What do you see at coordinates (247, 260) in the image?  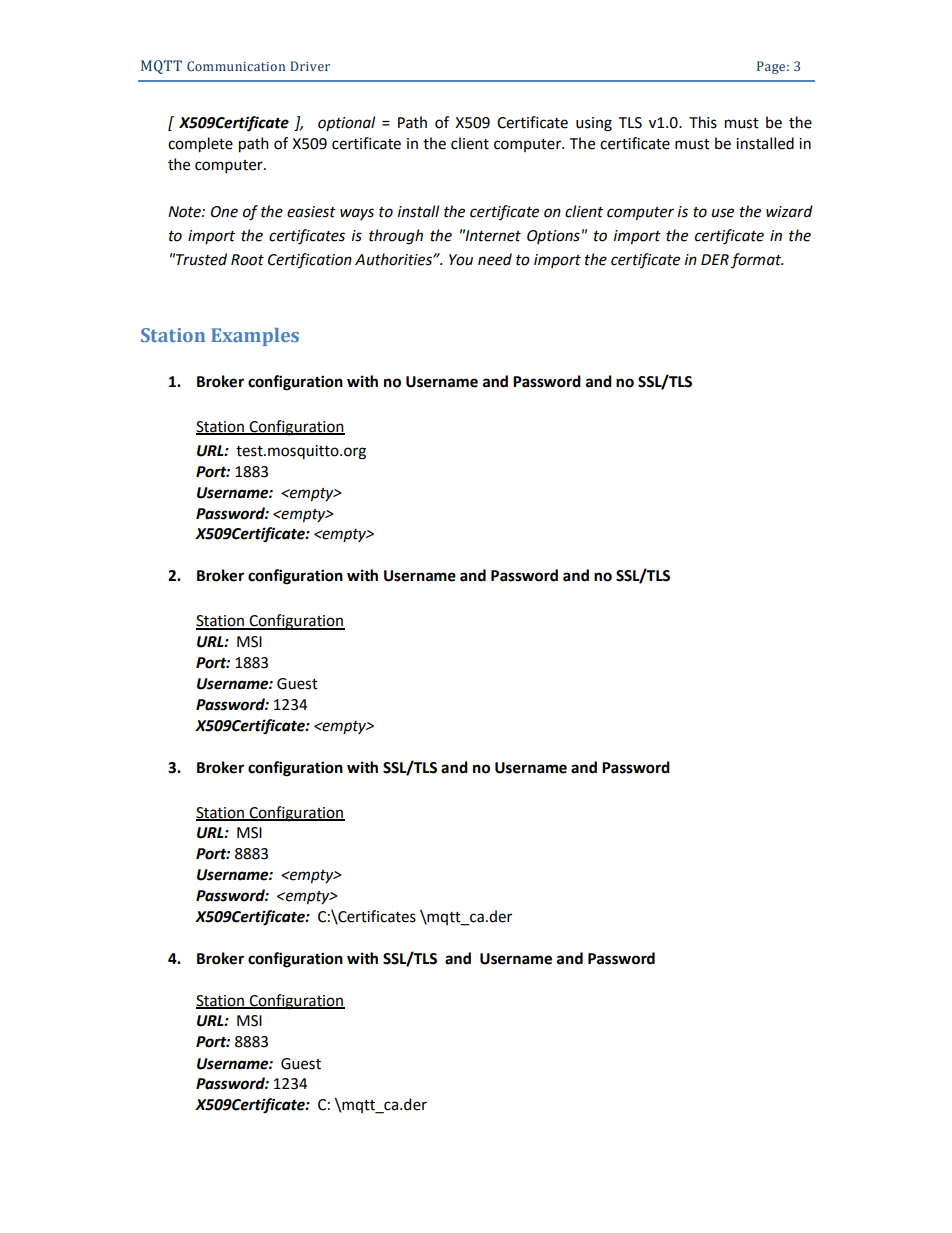 I see `Root` at bounding box center [247, 260].
